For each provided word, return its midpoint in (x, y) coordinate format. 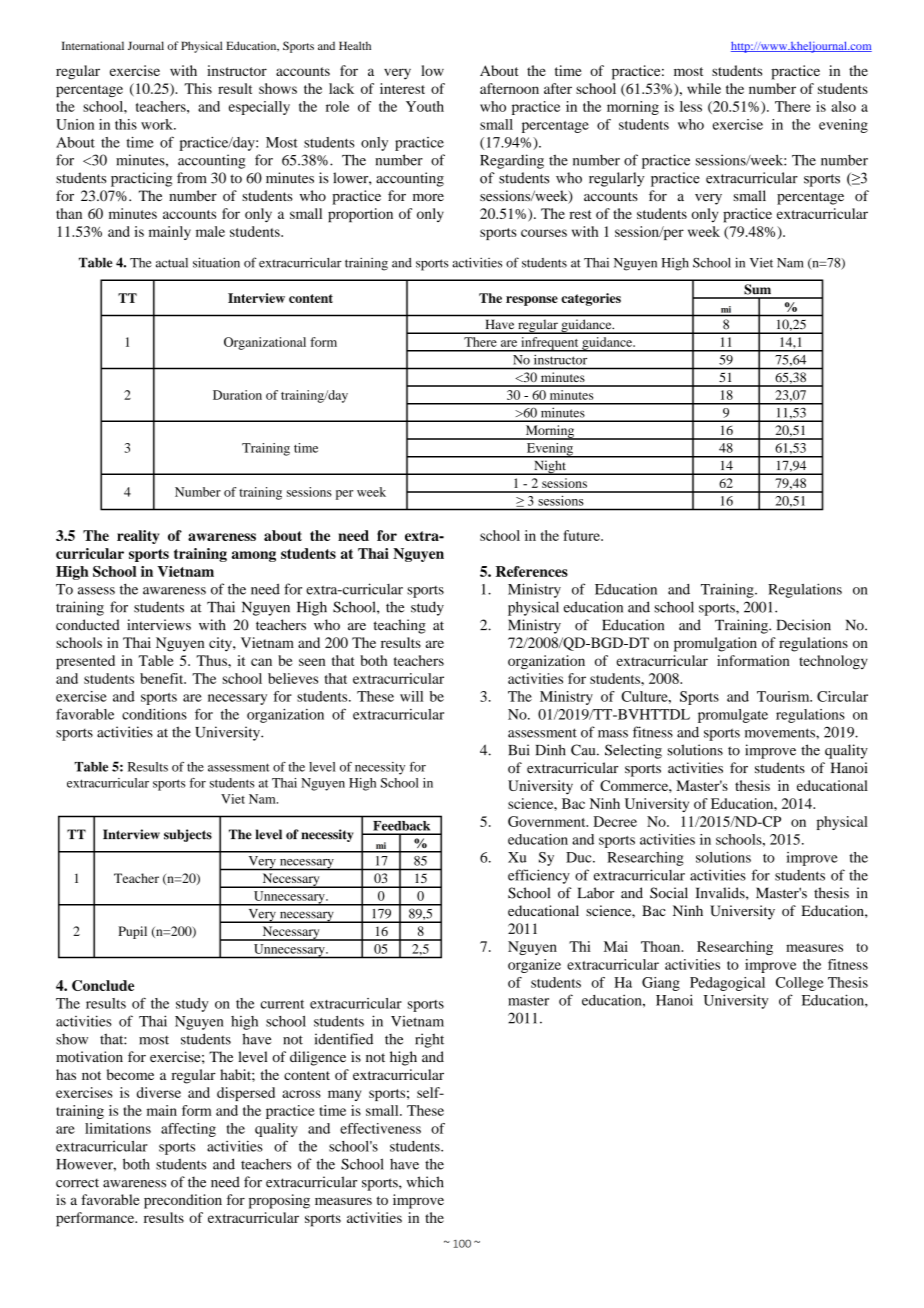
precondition (183, 1201)
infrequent (550, 344)
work (158, 124)
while (704, 88)
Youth (425, 106)
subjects (188, 835)
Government (548, 821)
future (583, 535)
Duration (237, 395)
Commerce (635, 785)
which (425, 1182)
